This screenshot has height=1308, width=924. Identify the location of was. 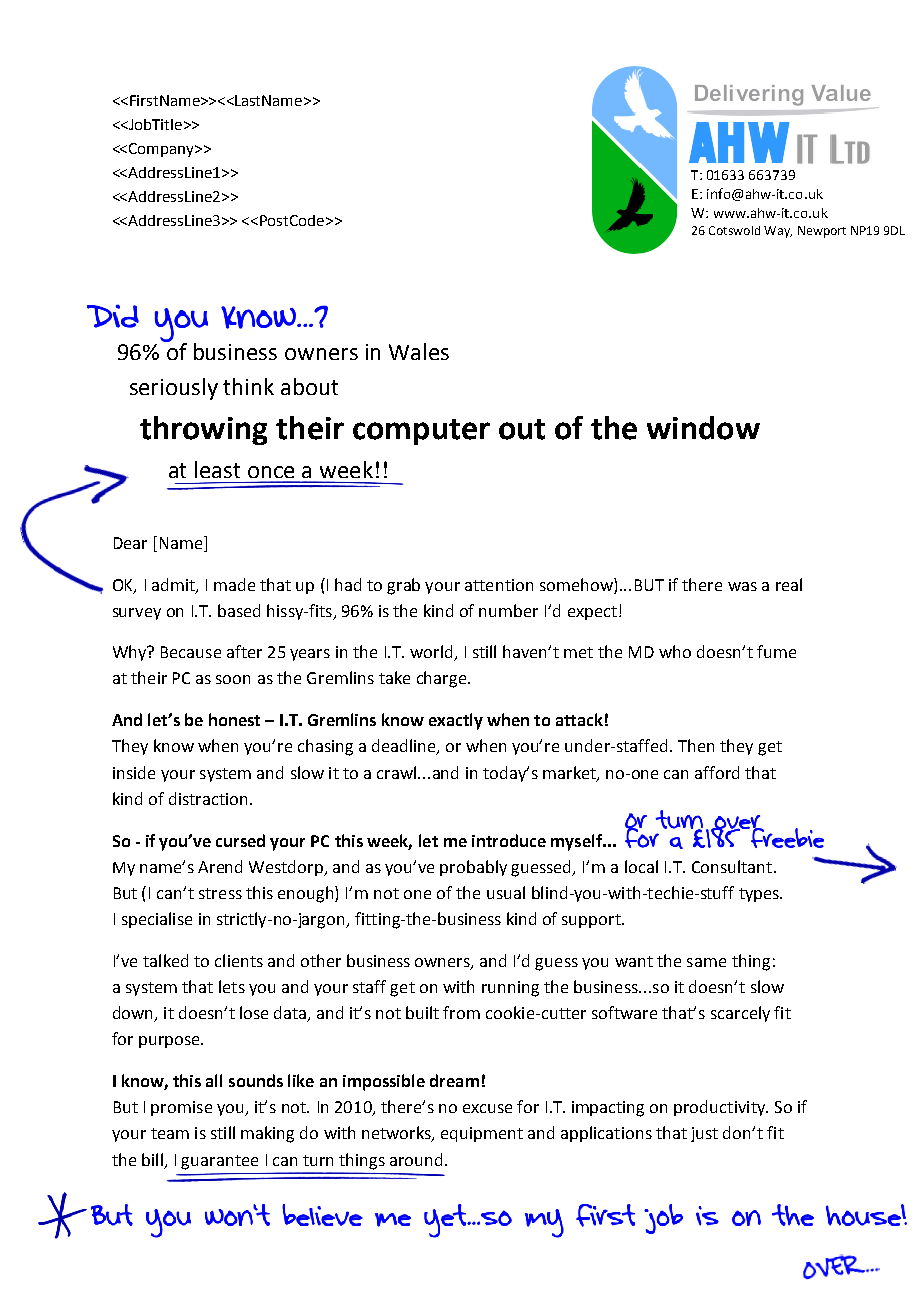
(742, 586).
